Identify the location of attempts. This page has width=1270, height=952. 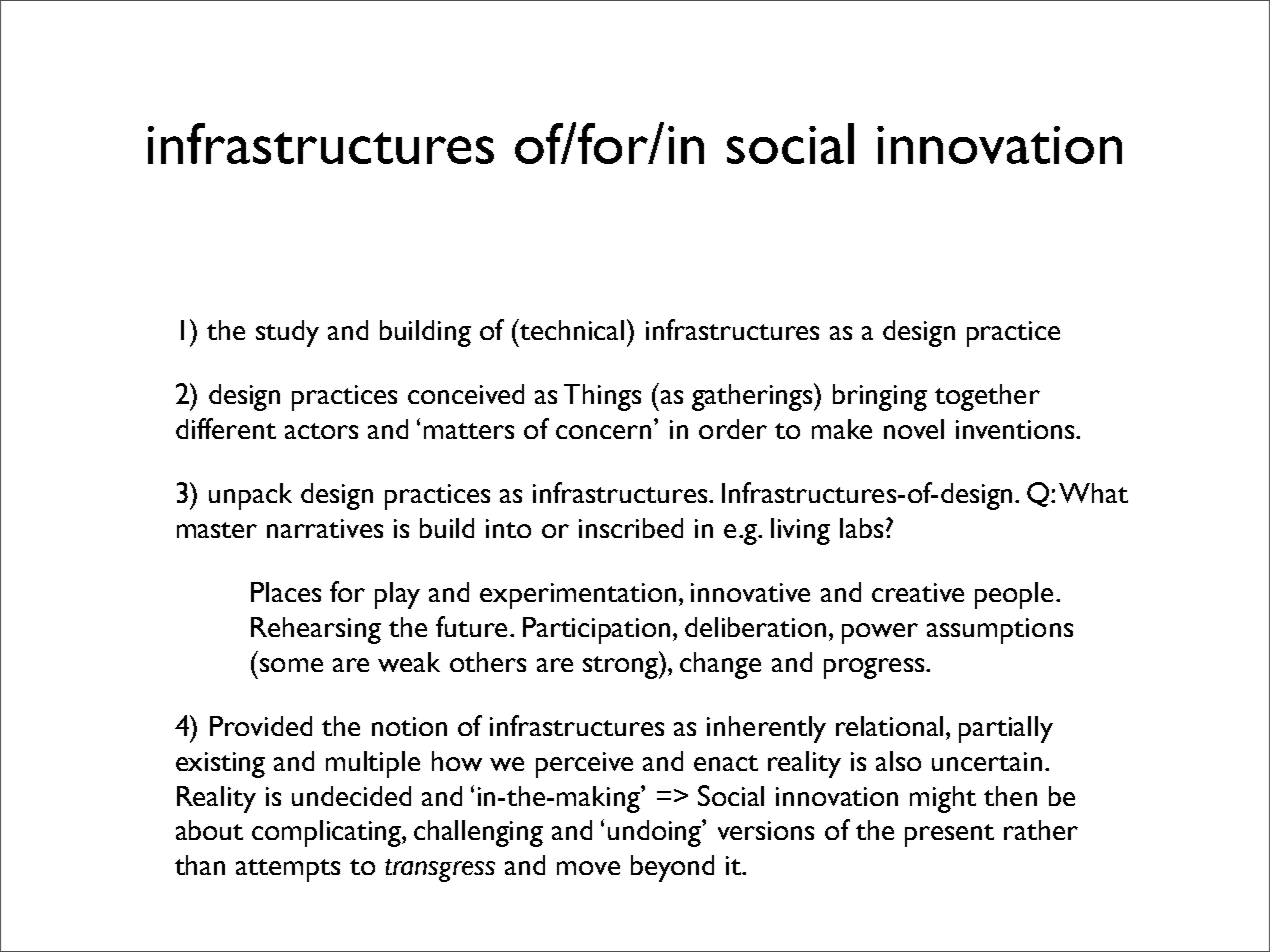
(288, 870).
